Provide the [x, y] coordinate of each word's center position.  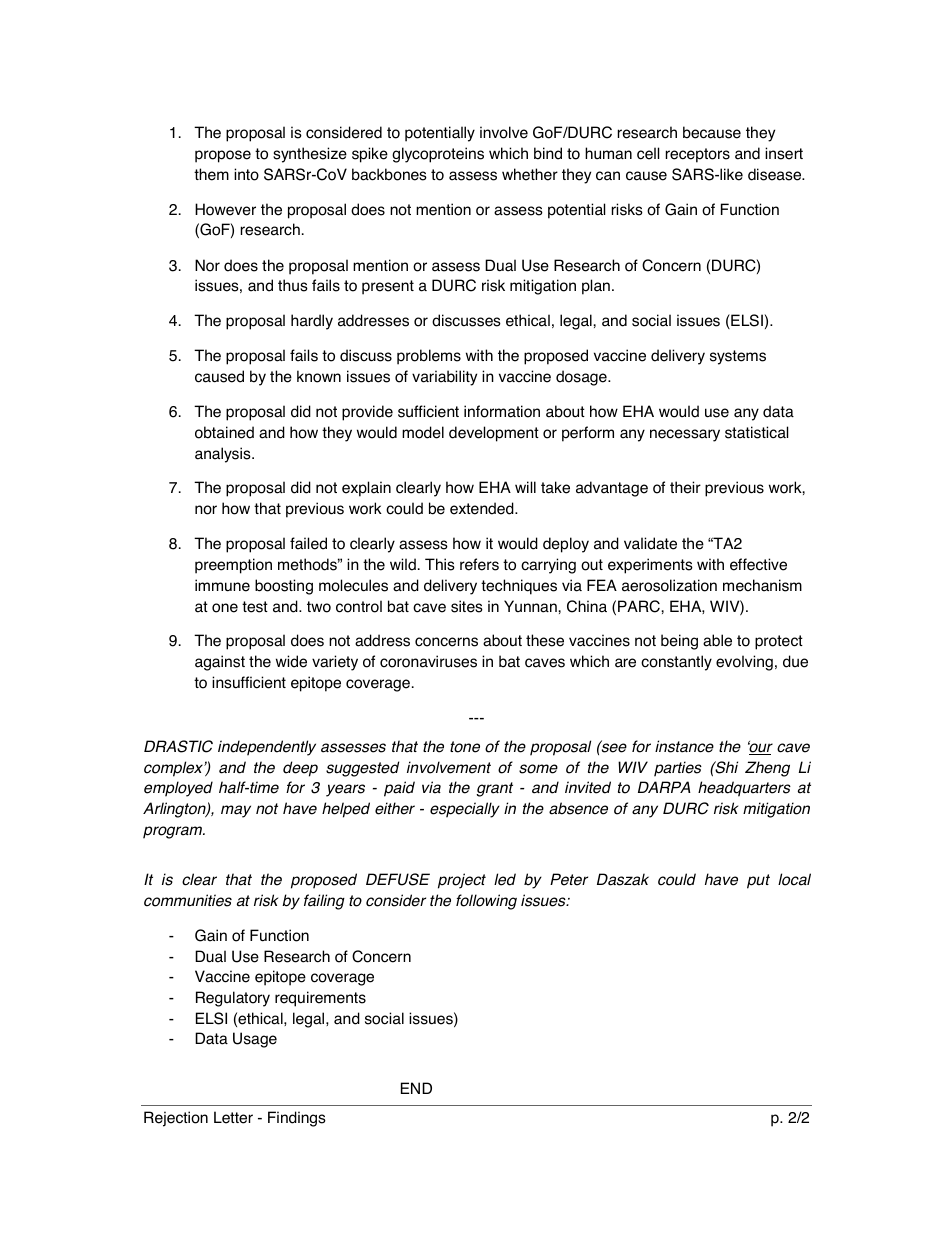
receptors [698, 155]
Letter [233, 1117]
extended [483, 508]
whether [530, 174]
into [246, 174]
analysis [224, 455]
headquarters [744, 789]
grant [494, 789]
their [685, 487]
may [236, 811]
